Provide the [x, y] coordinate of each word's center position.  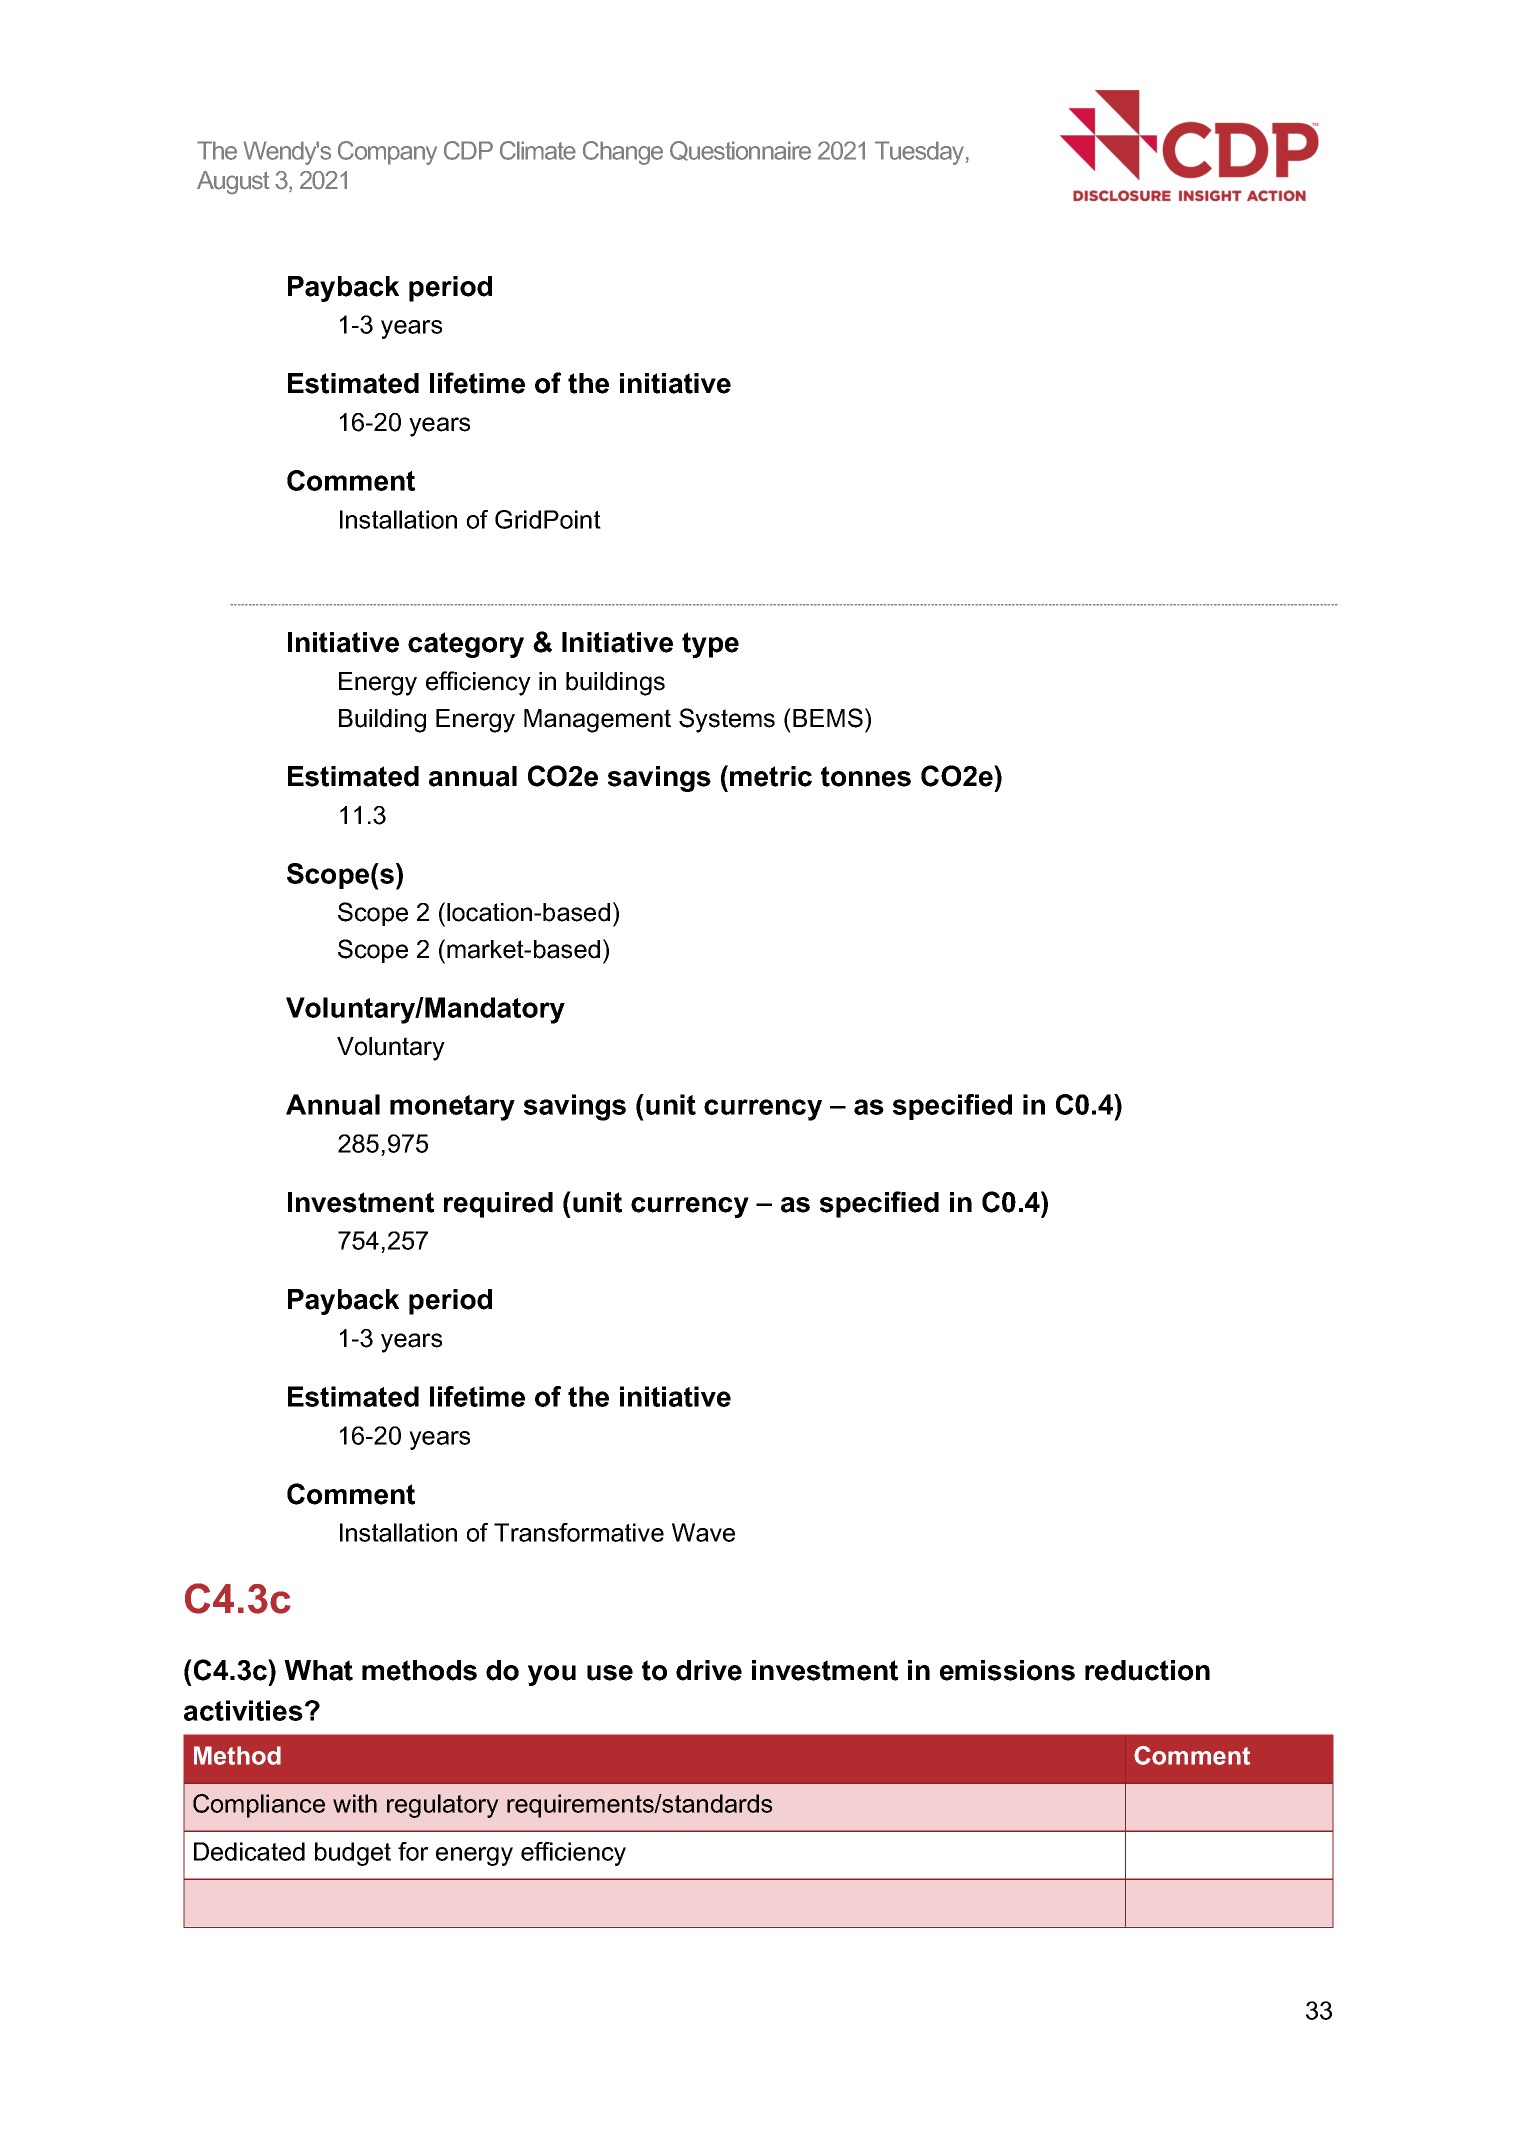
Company [387, 153]
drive [709, 1670]
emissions [1007, 1670]
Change [623, 153]
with [355, 1803]
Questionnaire [740, 151]
